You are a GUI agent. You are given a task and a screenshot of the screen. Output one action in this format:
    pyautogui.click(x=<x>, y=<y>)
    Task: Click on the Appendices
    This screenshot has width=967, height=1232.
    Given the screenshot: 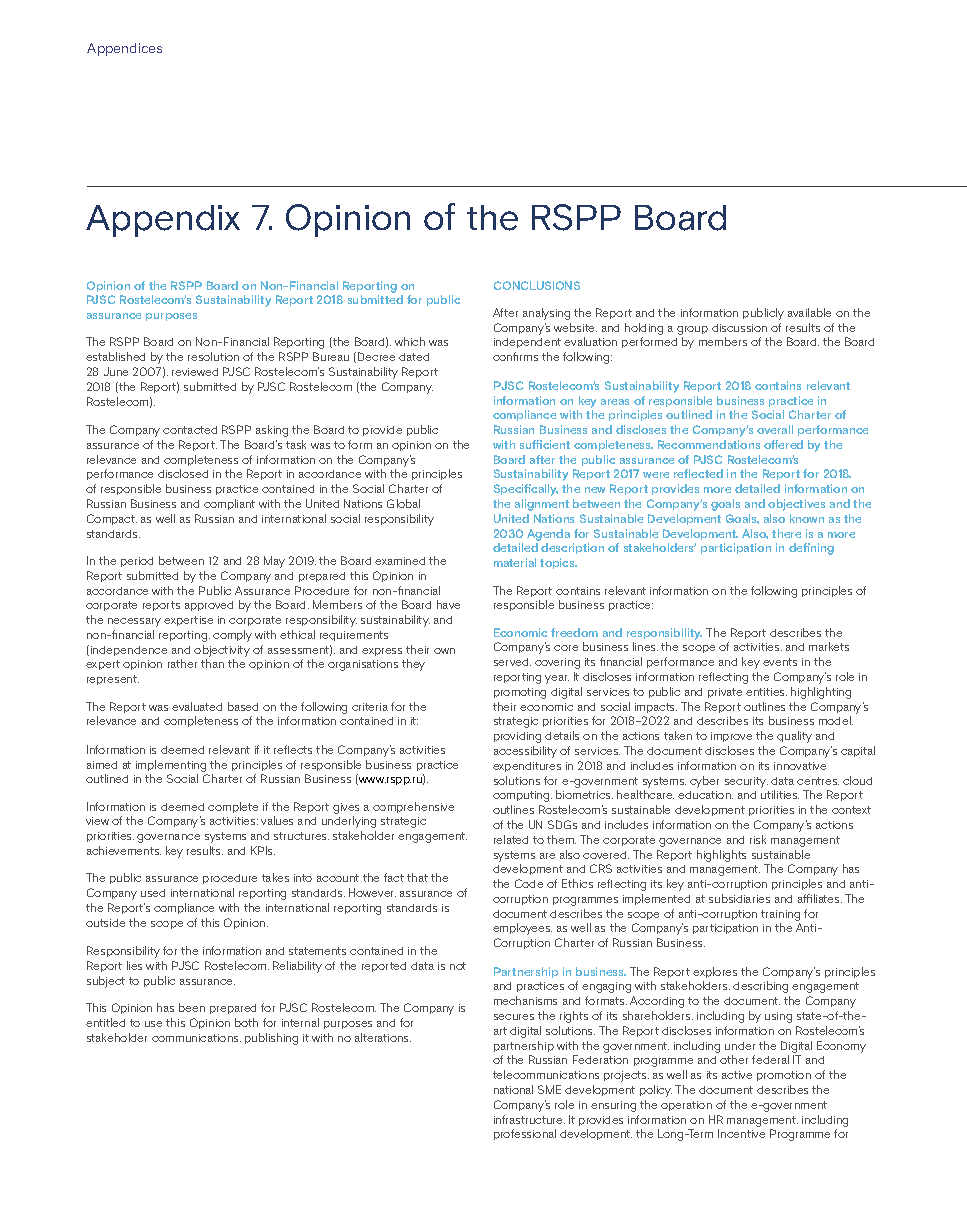 What is the action you would take?
    pyautogui.click(x=124, y=49)
